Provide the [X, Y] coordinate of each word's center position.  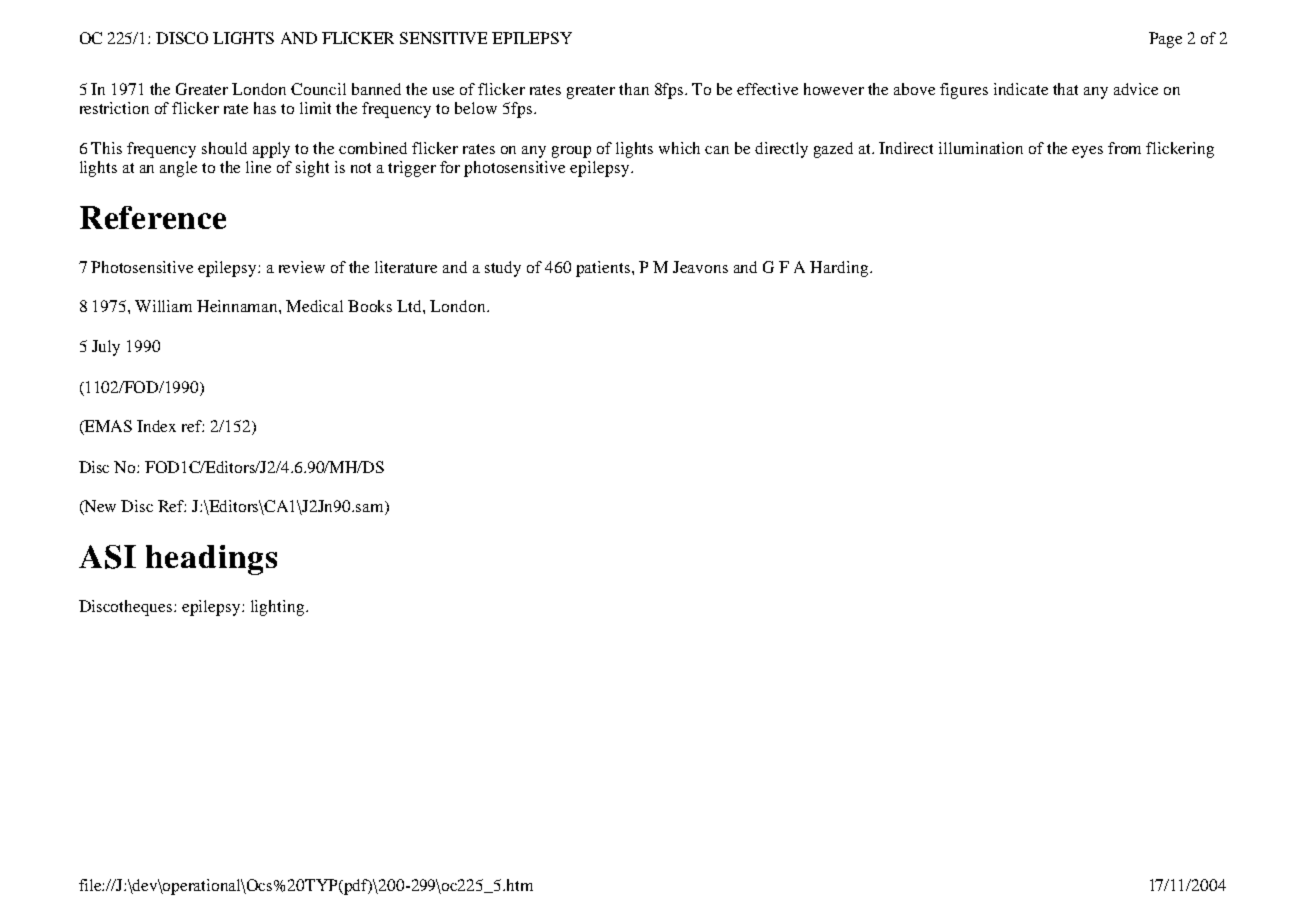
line [258, 167]
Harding [840, 269]
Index [156, 426]
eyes [1087, 152]
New [99, 507]
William [163, 306]
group [571, 152]
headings [211, 560]
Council [318, 89]
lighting [279, 608]
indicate [1021, 89]
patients [604, 269]
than [634, 89]
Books [370, 306]
